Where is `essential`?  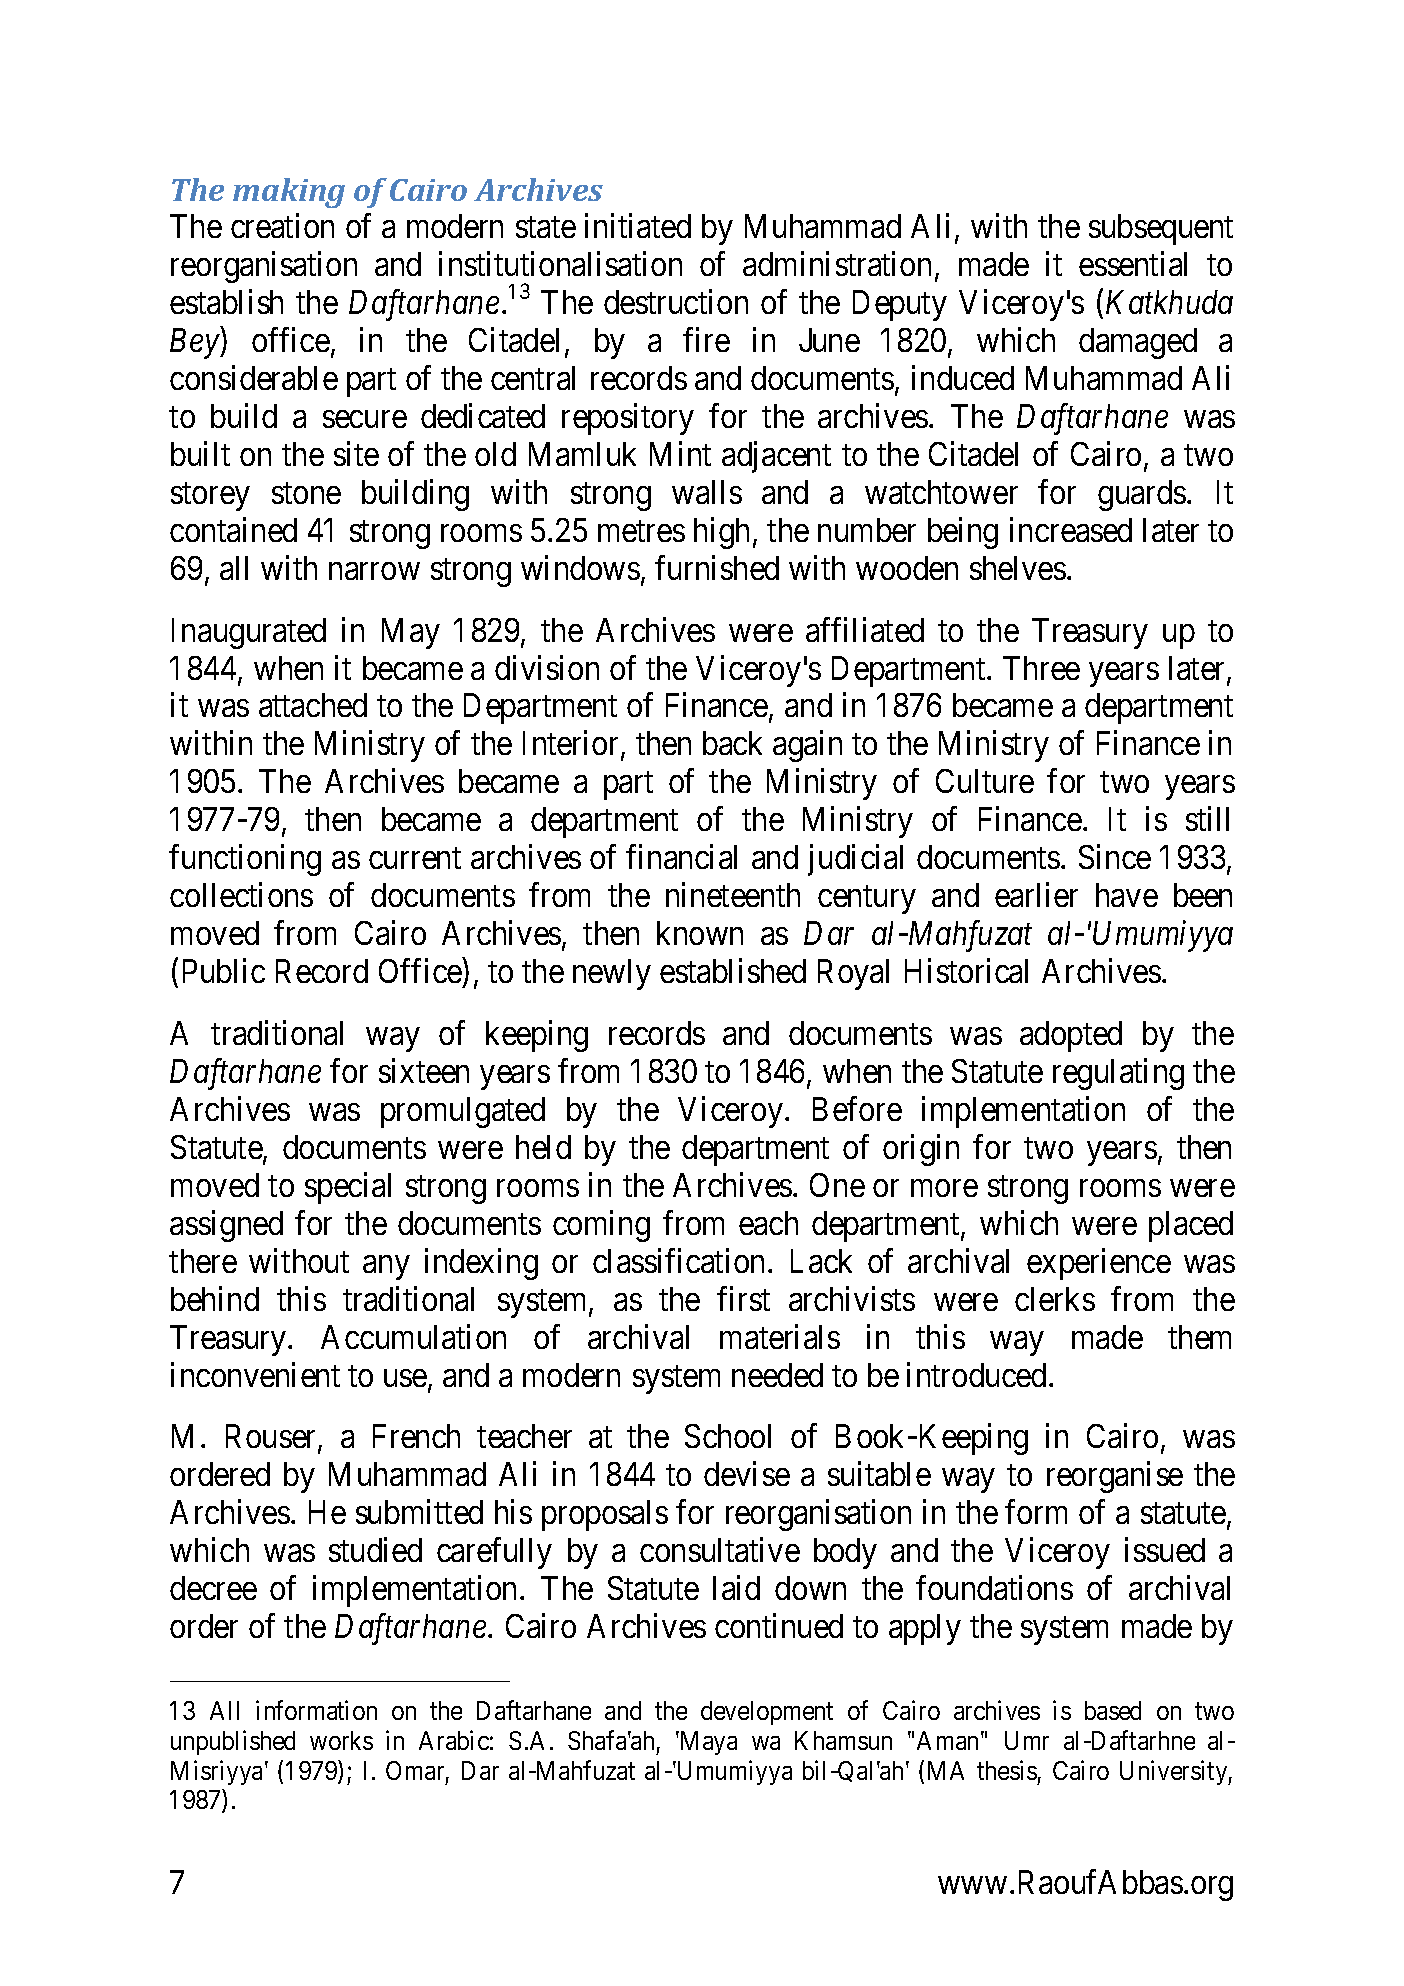
essential is located at coordinates (1133, 264).
